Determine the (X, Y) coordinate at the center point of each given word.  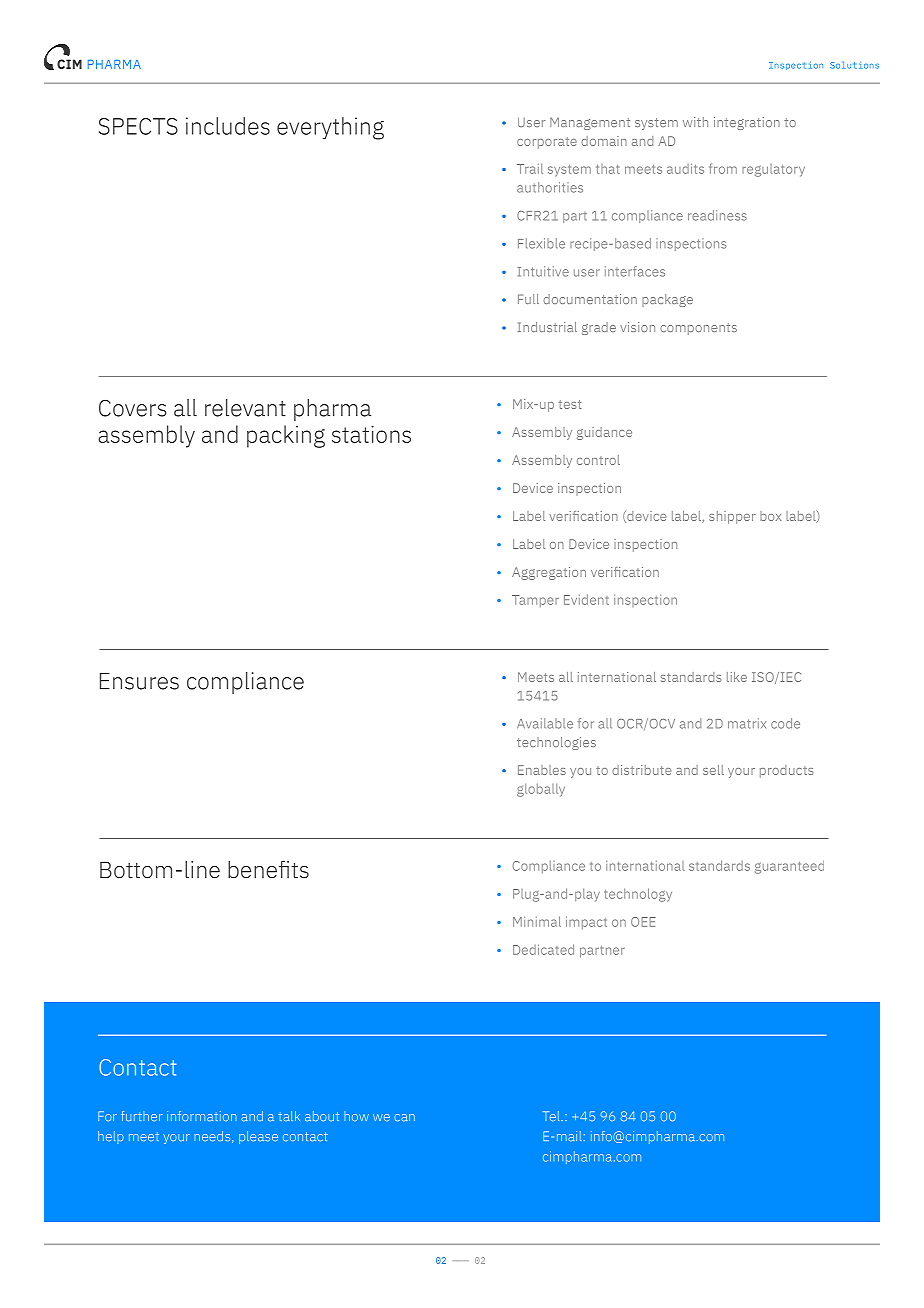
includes (228, 126)
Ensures (139, 681)
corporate (547, 143)
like (737, 677)
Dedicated (543, 949)
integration (747, 123)
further (142, 1116)
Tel (552, 1116)
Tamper (535, 601)
